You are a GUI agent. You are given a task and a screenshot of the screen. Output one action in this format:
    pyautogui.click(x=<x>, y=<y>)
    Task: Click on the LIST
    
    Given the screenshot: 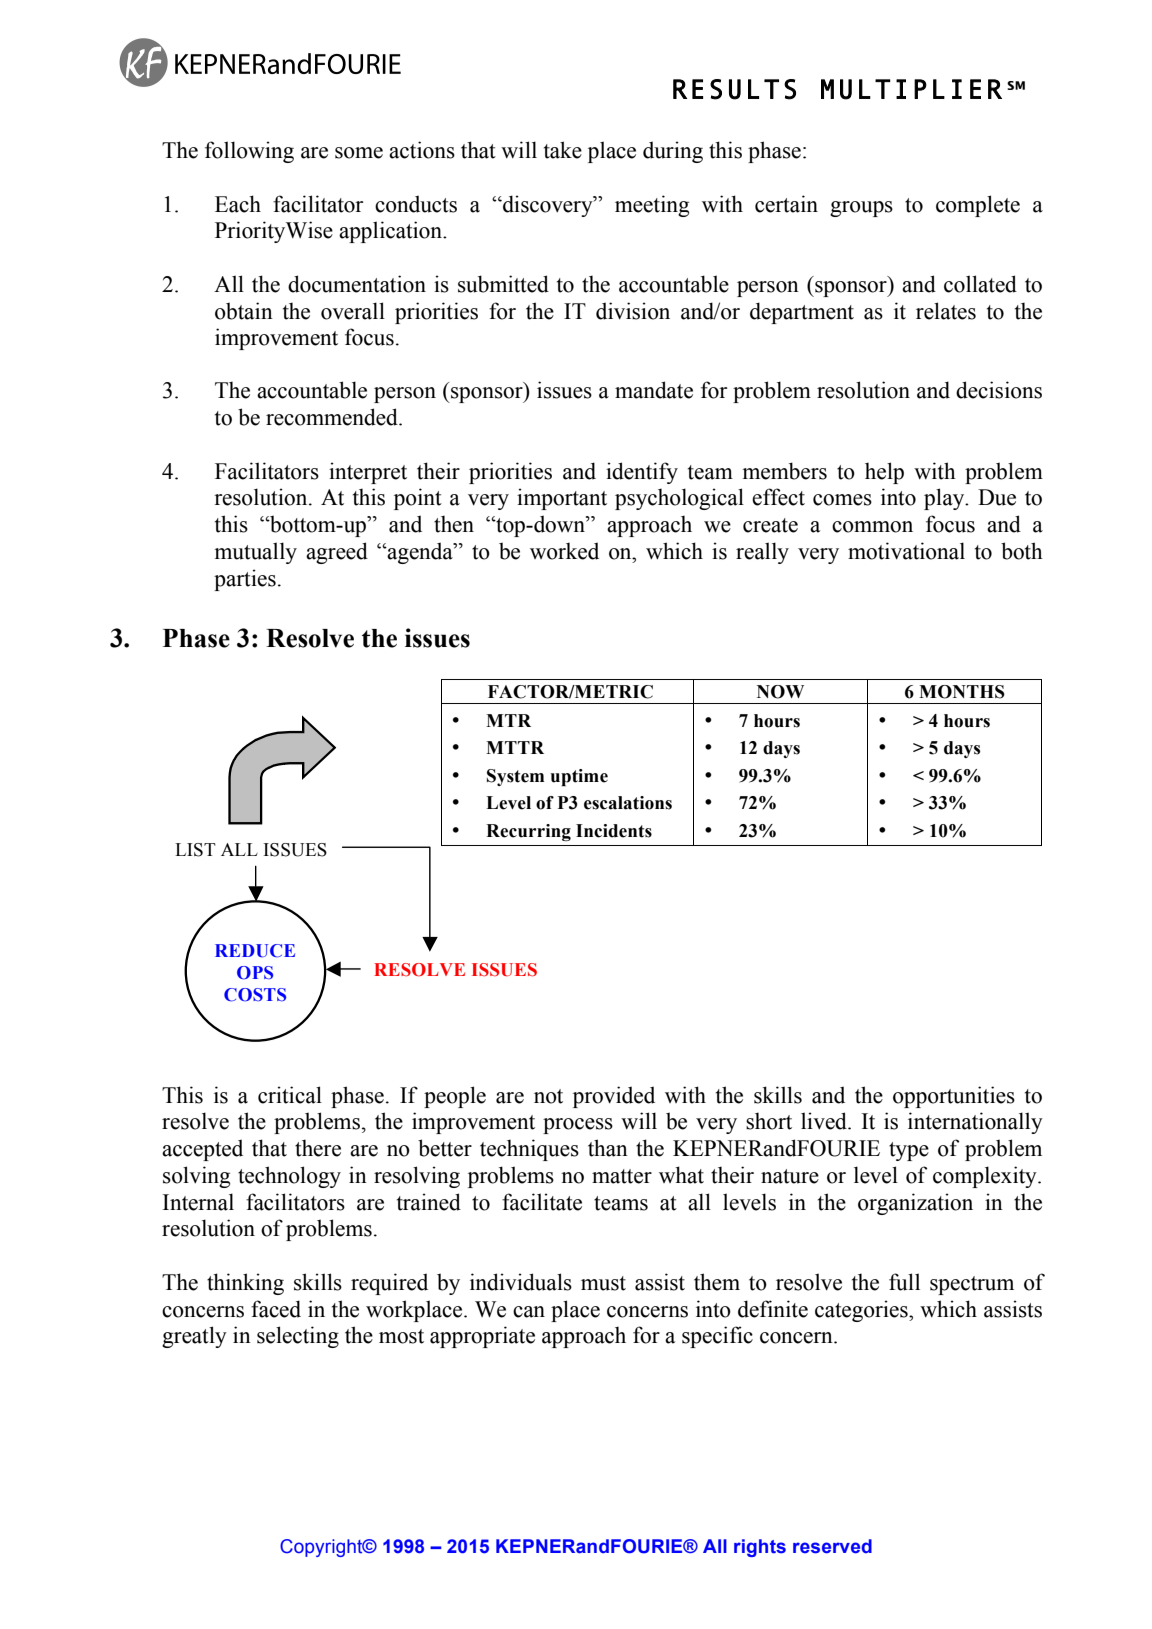 What is the action you would take?
    pyautogui.click(x=195, y=850)
